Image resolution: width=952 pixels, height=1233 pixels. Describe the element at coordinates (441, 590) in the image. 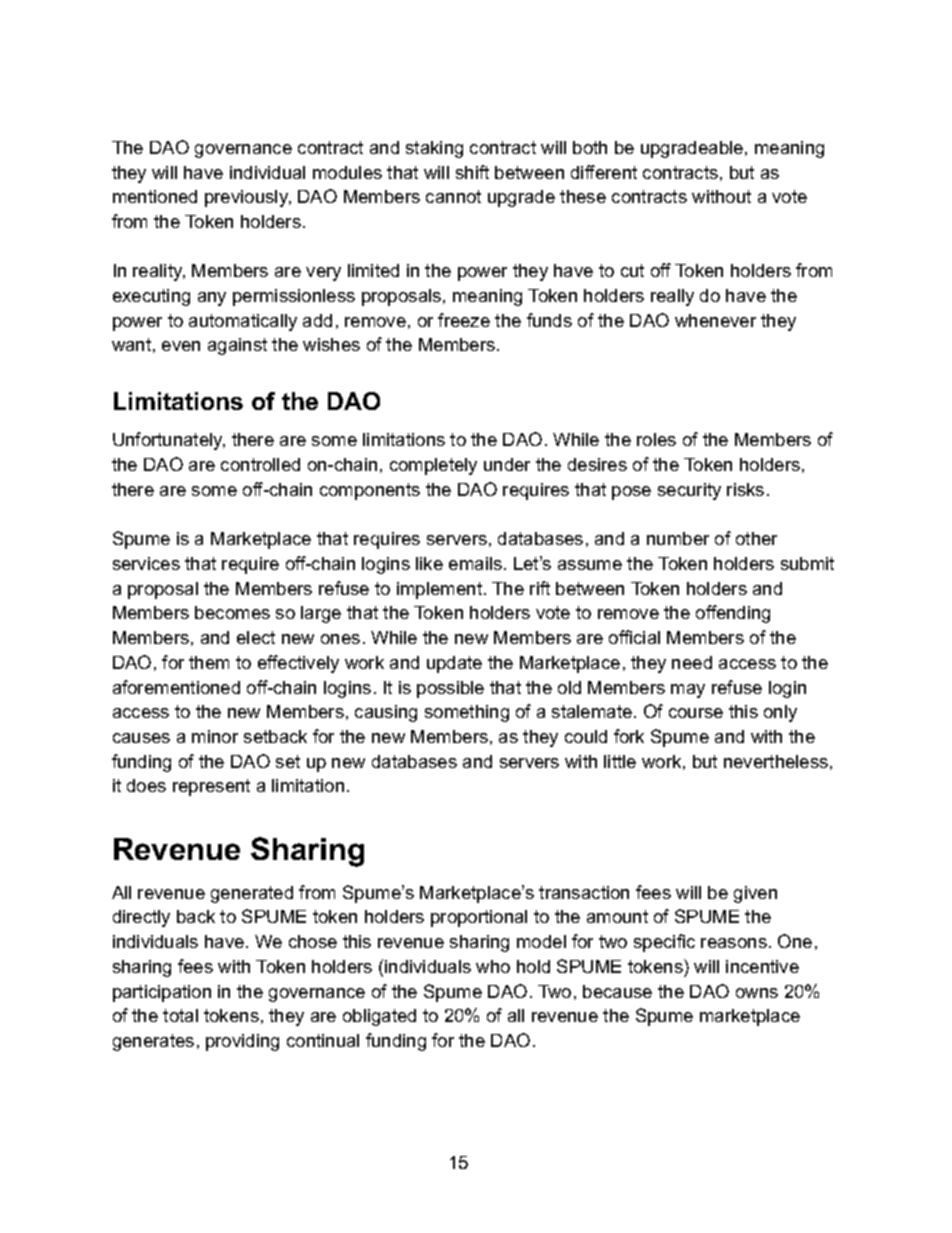

I see `implement` at that location.
